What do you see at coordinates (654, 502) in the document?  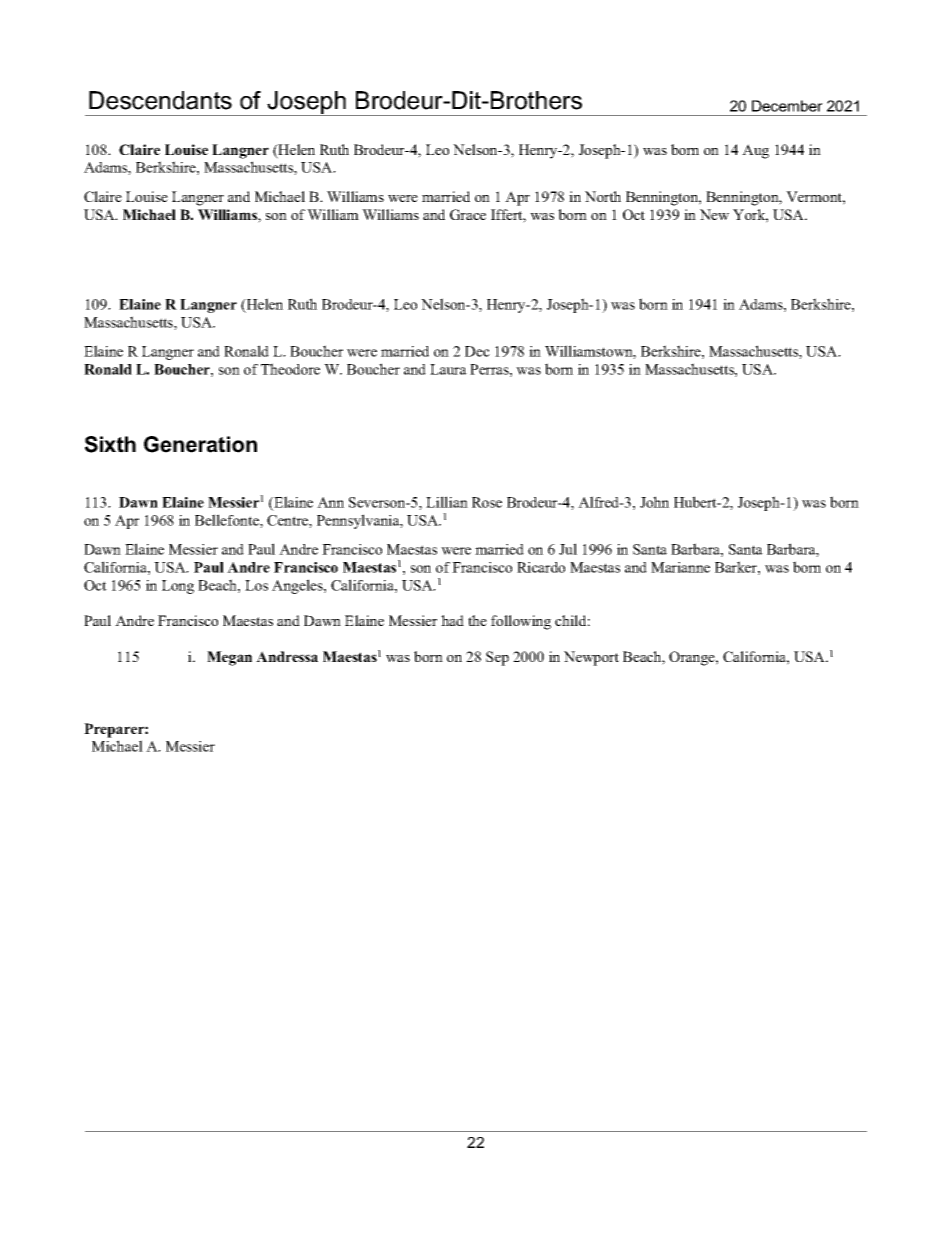 I see `John` at bounding box center [654, 502].
